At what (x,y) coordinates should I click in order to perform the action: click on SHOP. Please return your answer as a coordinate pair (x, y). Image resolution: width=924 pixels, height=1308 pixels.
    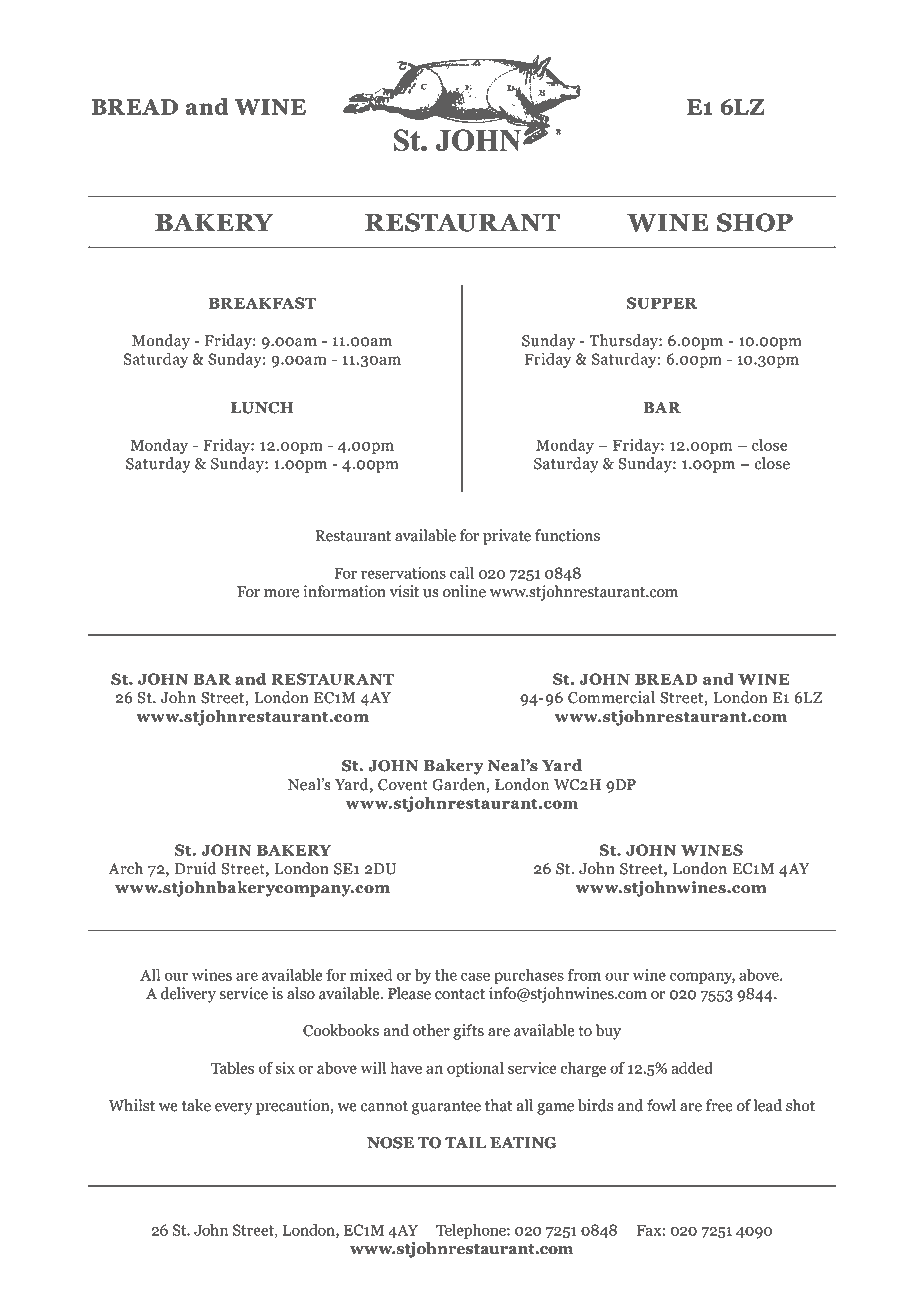
    Looking at the image, I should click on (755, 222).
